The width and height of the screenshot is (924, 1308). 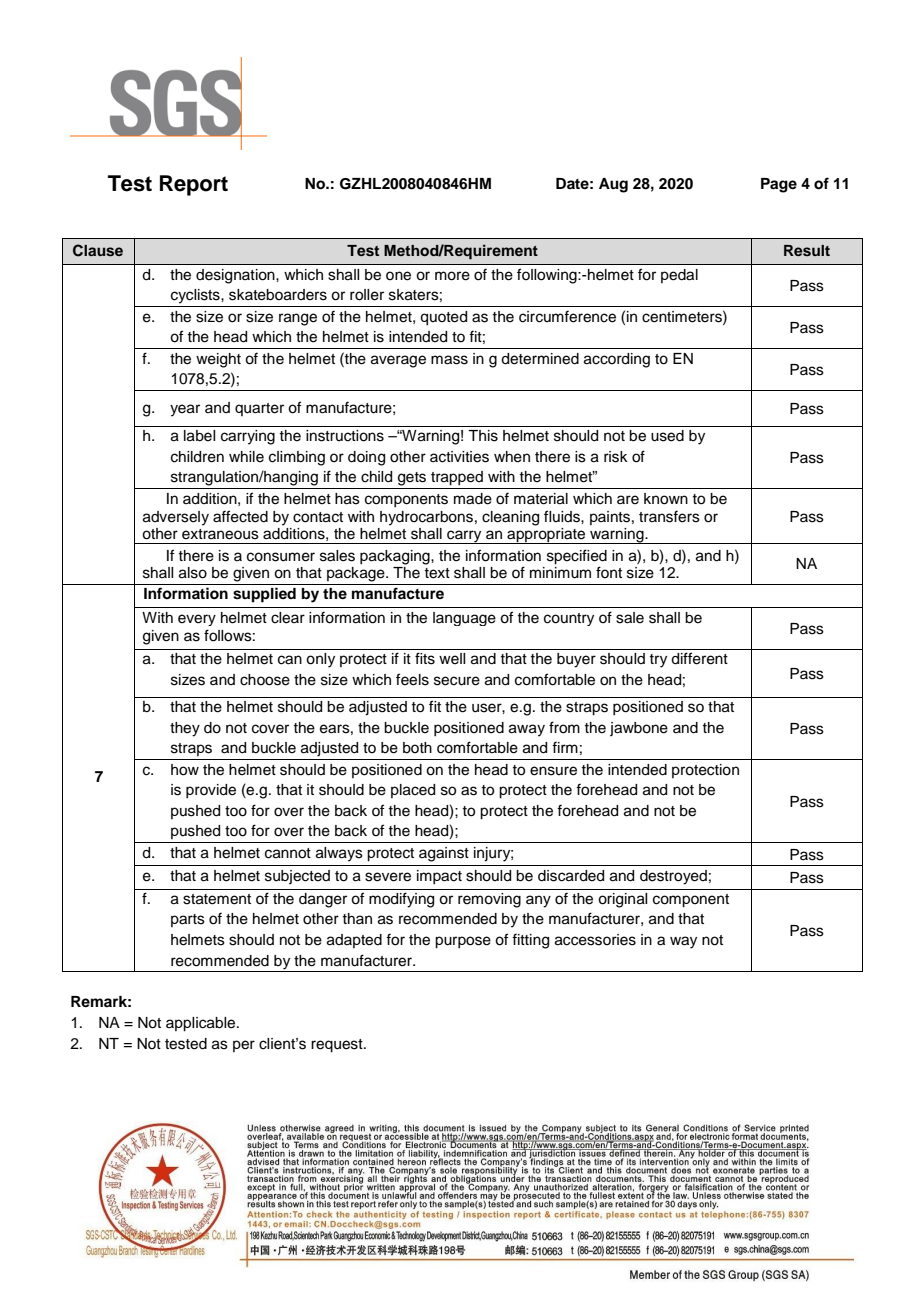 I want to click on applicable, so click(x=202, y=1024).
